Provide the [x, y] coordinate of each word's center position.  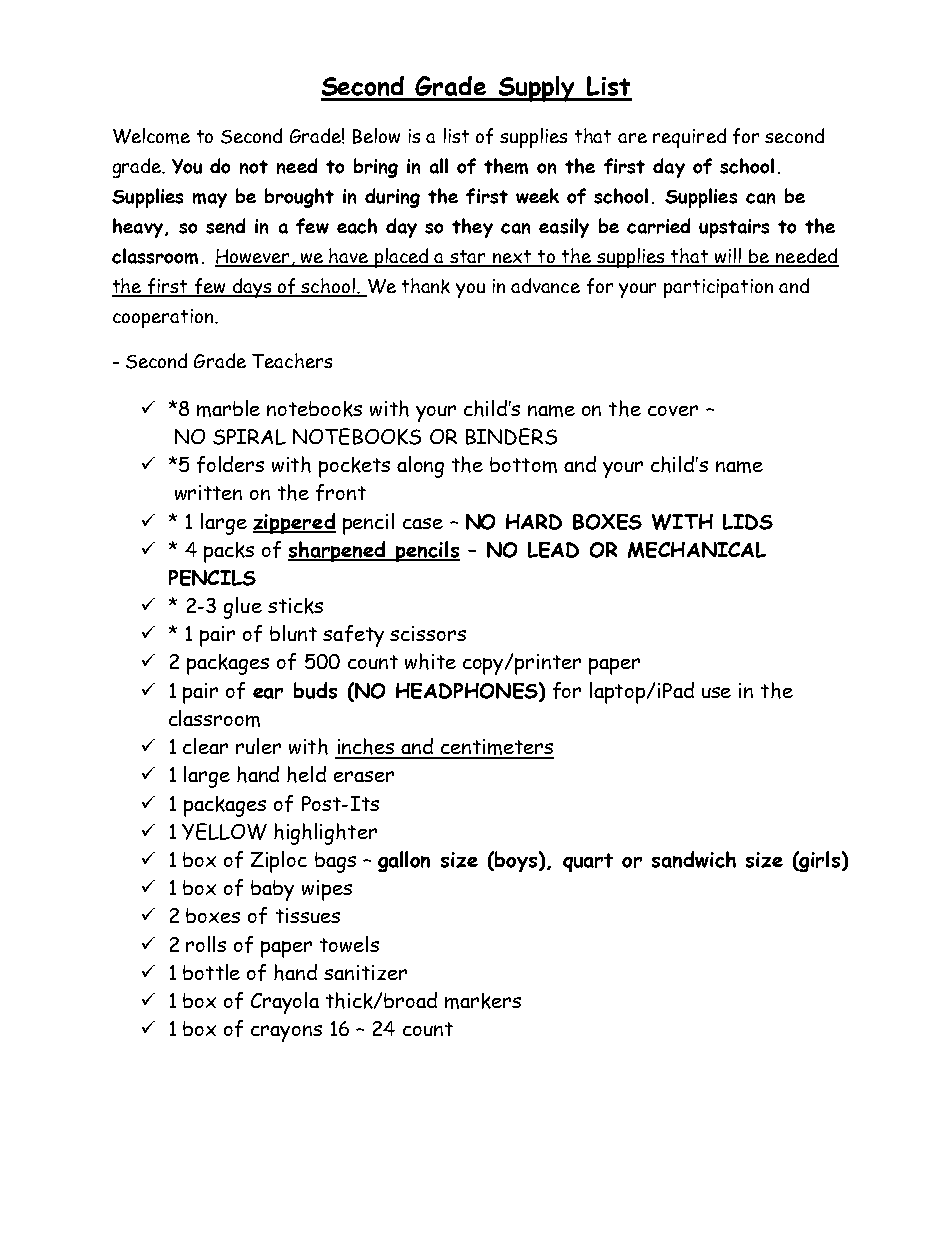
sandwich [694, 859]
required [689, 138]
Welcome [151, 136]
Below [376, 136]
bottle [211, 972]
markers [483, 1001]
